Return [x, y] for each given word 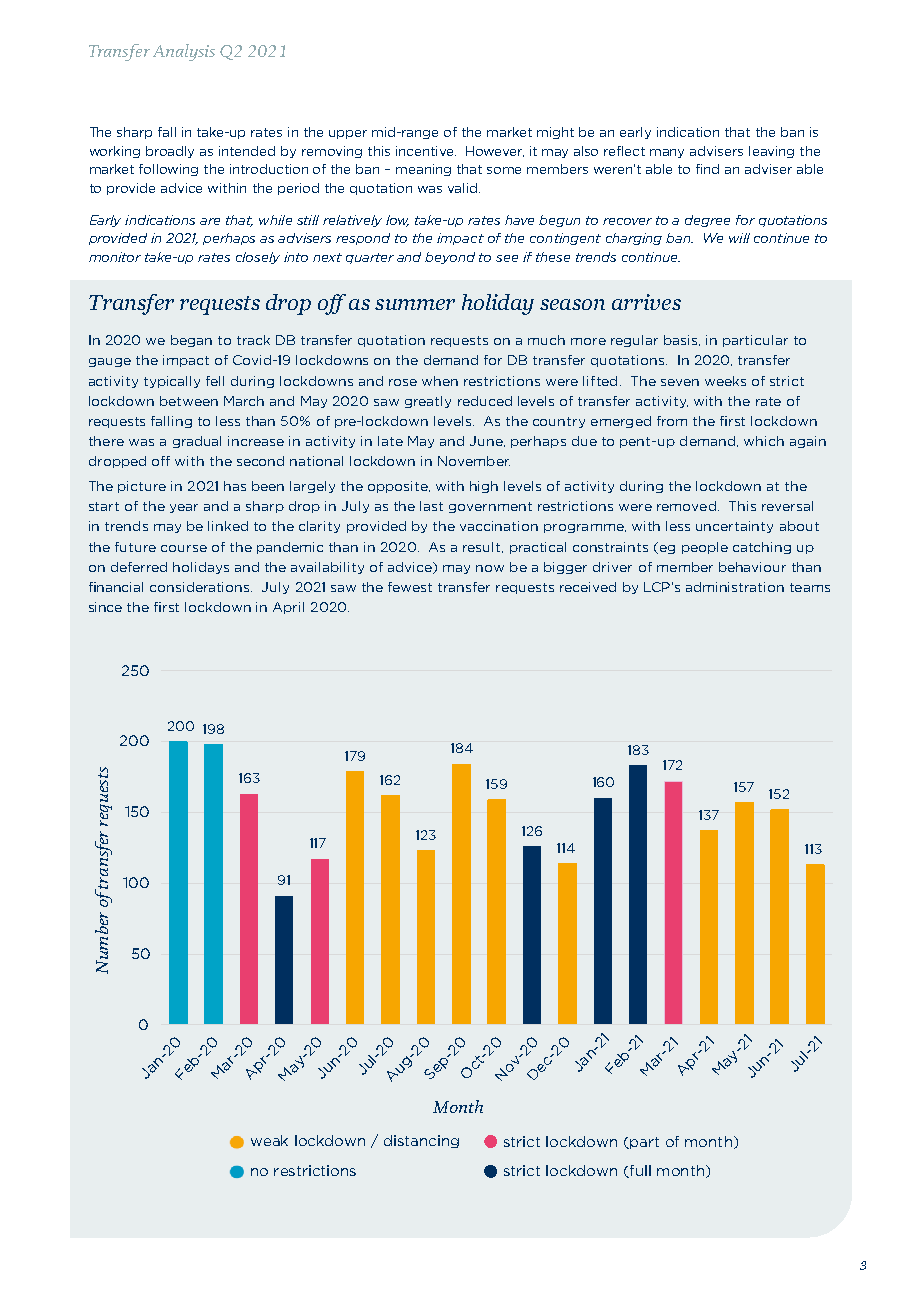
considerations [201, 587]
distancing [421, 1141]
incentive [426, 151]
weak [269, 1140]
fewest [410, 587]
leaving [771, 152]
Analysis [184, 52]
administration [735, 587]
